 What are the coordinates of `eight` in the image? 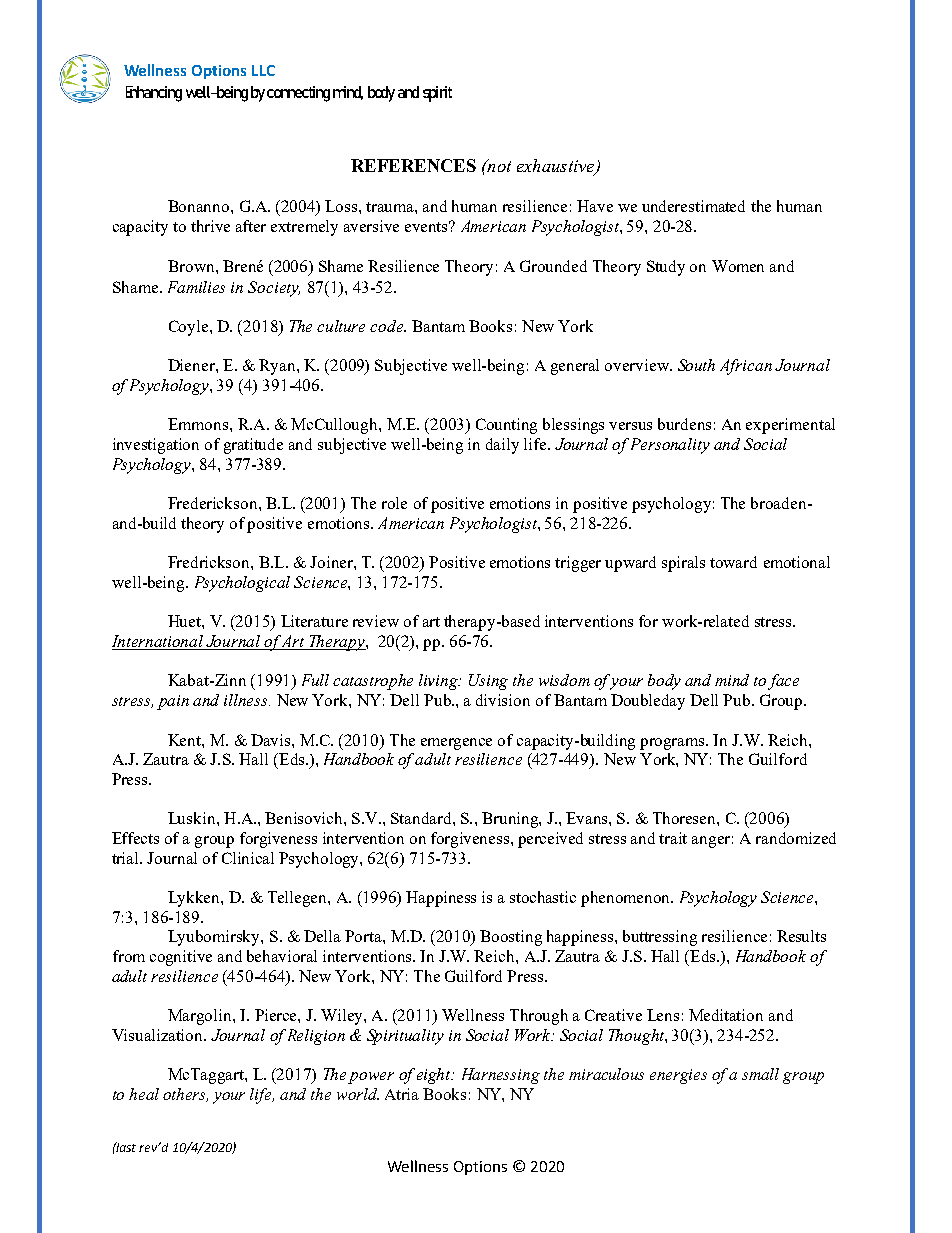 It's located at (435, 1076).
